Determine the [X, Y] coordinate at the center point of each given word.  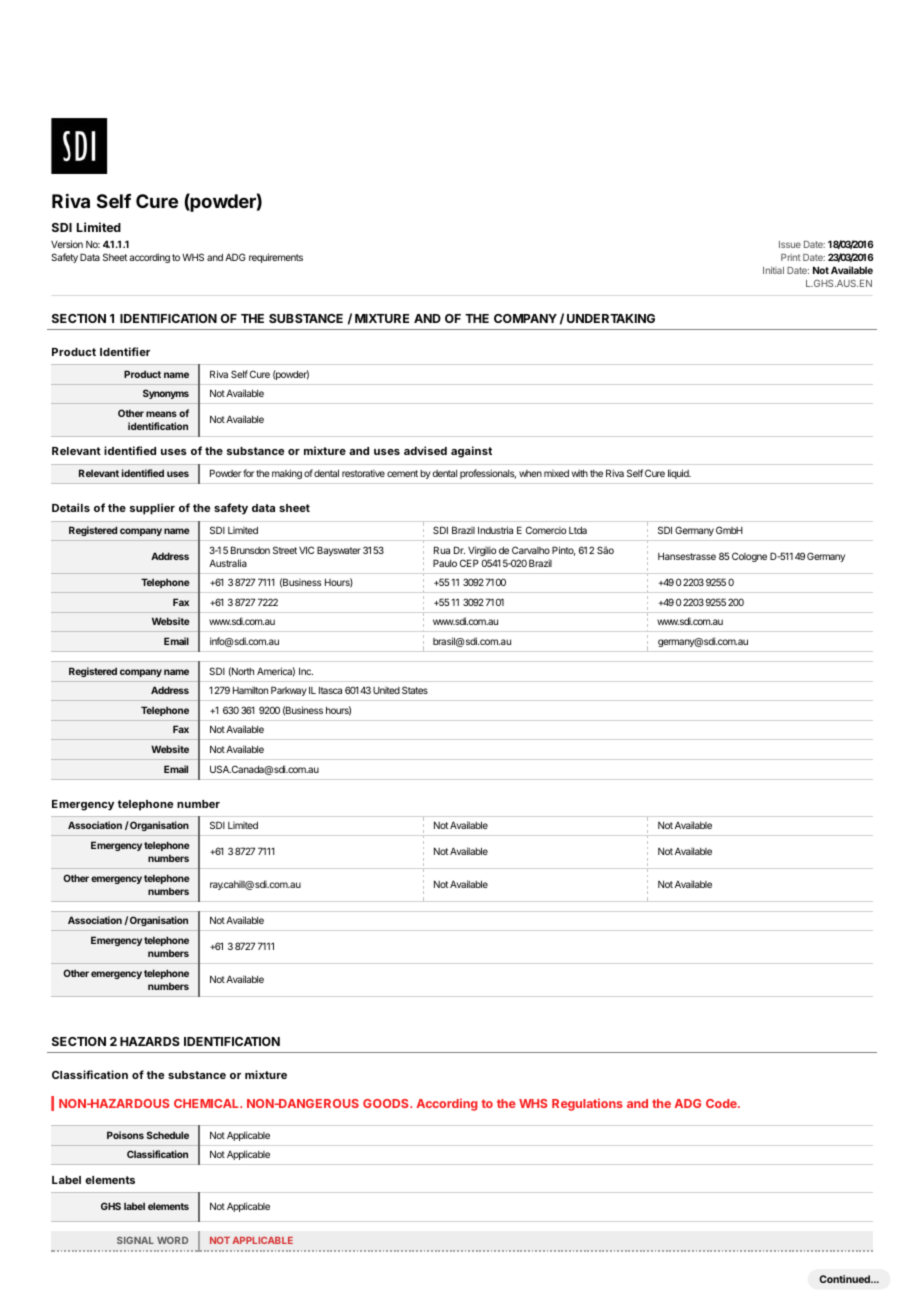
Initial [773, 270]
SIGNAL [135, 1240]
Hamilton [250, 690]
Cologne [749, 557]
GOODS [387, 1103]
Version [67, 244]
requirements [276, 258]
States [415, 690]
